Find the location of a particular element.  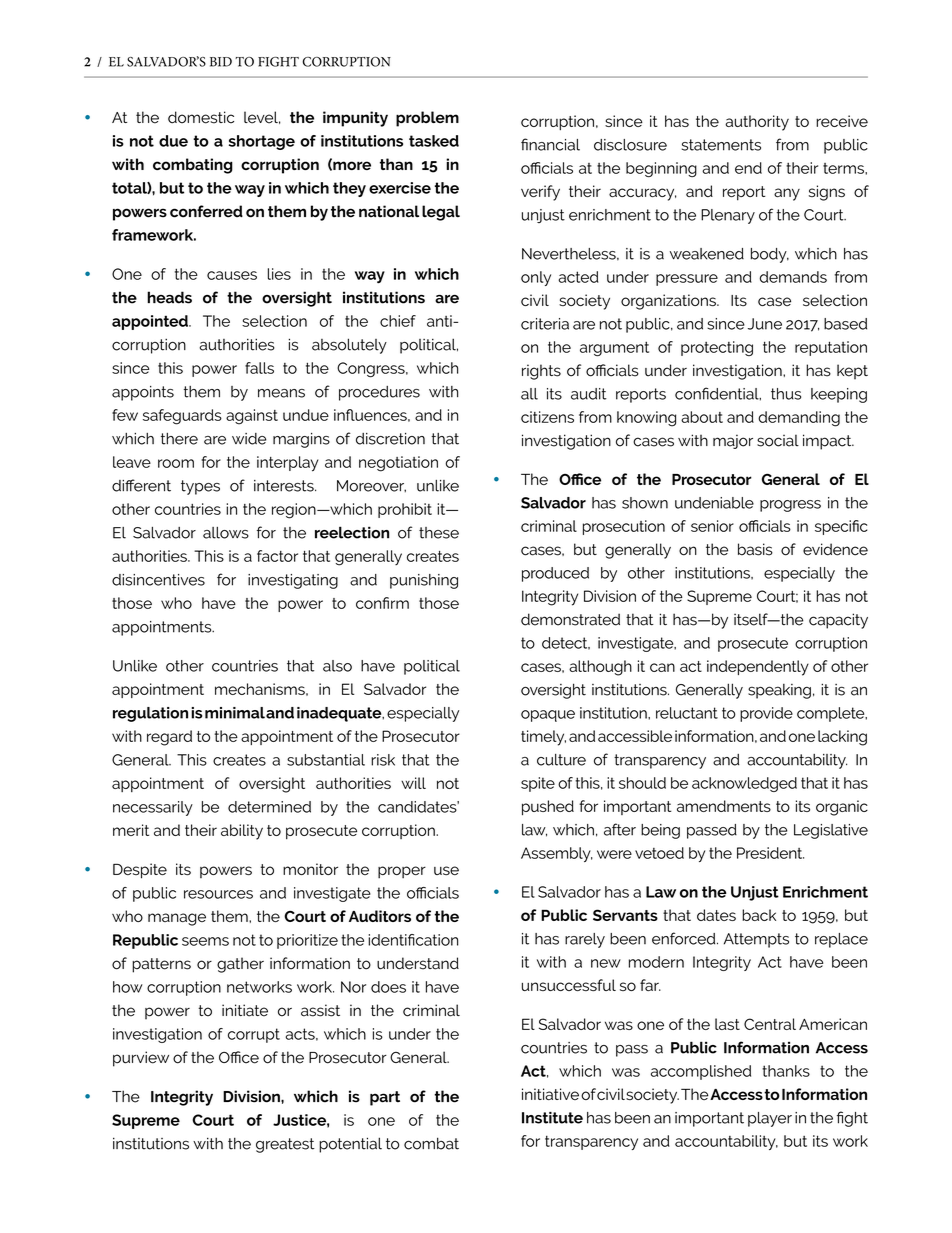

acknowledged is located at coordinates (744, 784).
